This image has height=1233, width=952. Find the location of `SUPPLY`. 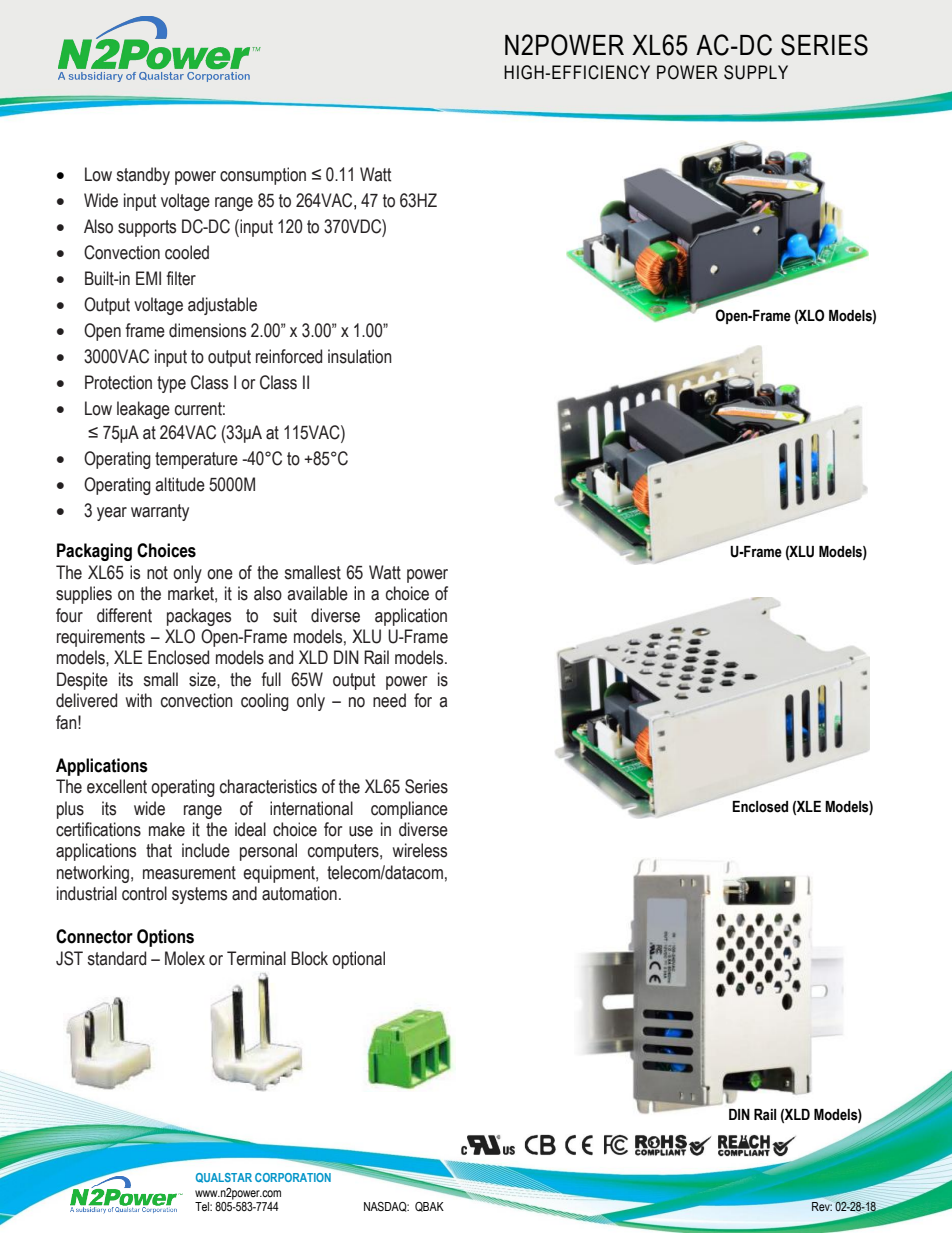

SUPPLY is located at coordinates (756, 72).
